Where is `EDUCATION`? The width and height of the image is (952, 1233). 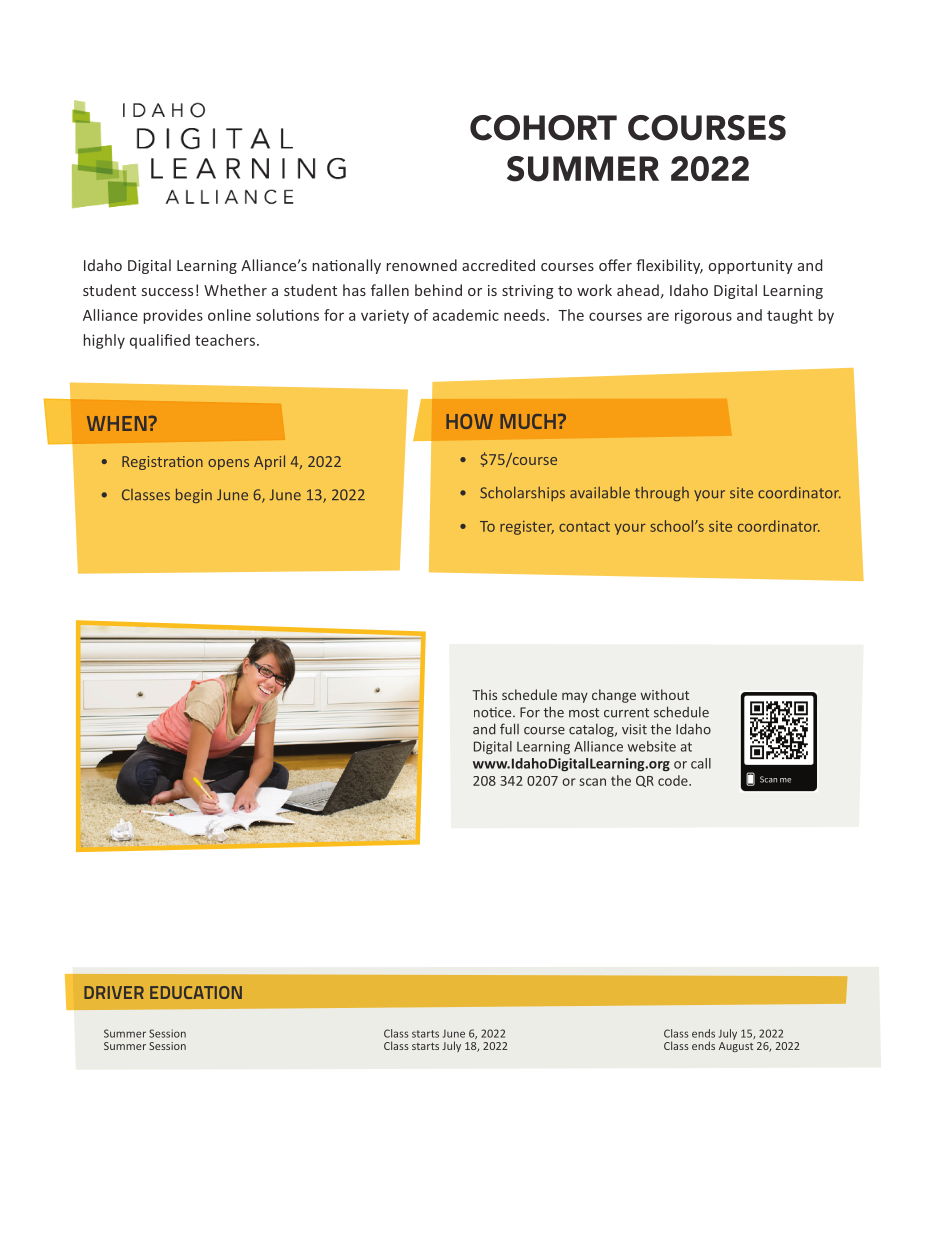 EDUCATION is located at coordinates (196, 992).
